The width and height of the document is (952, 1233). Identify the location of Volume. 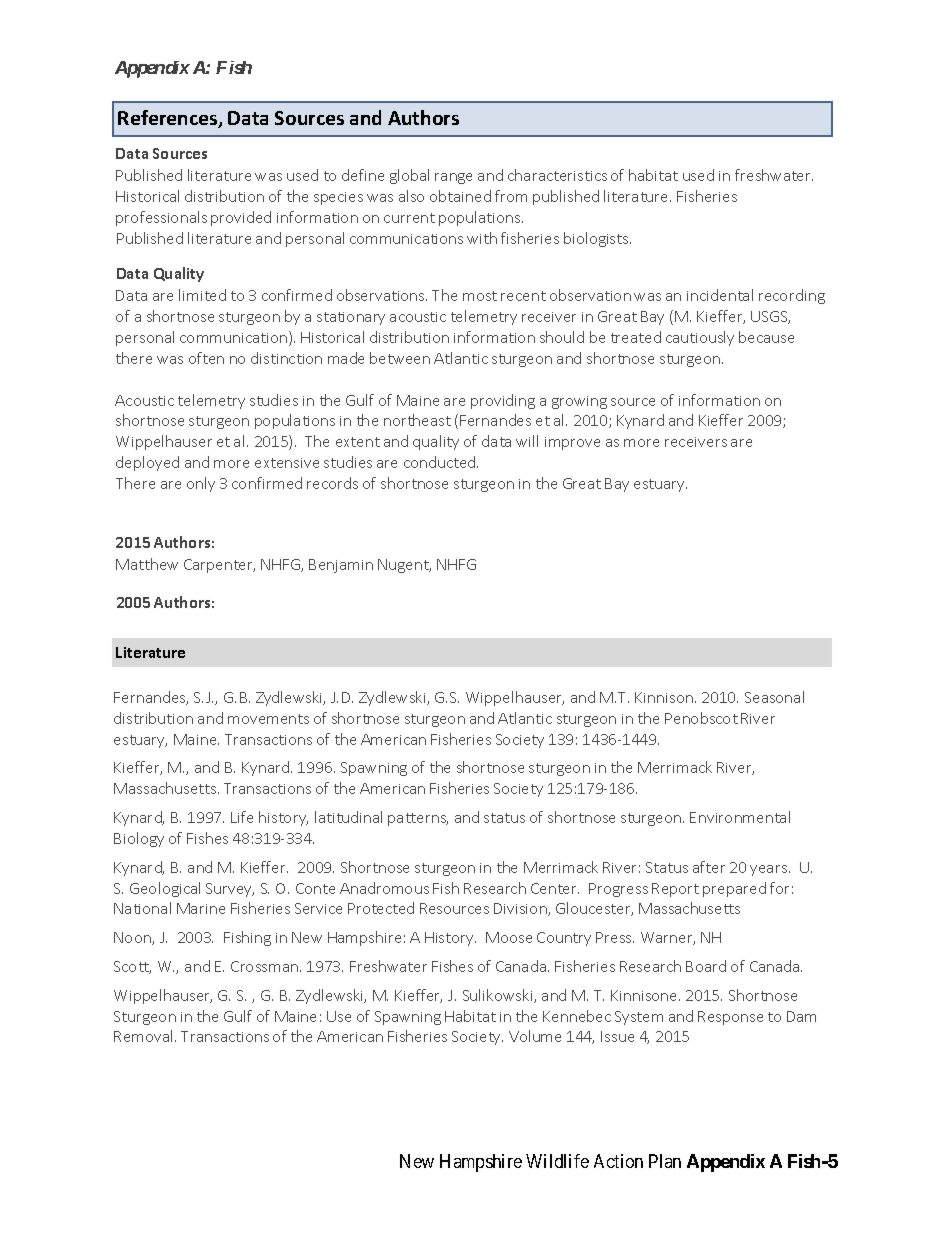
(535, 1036).
